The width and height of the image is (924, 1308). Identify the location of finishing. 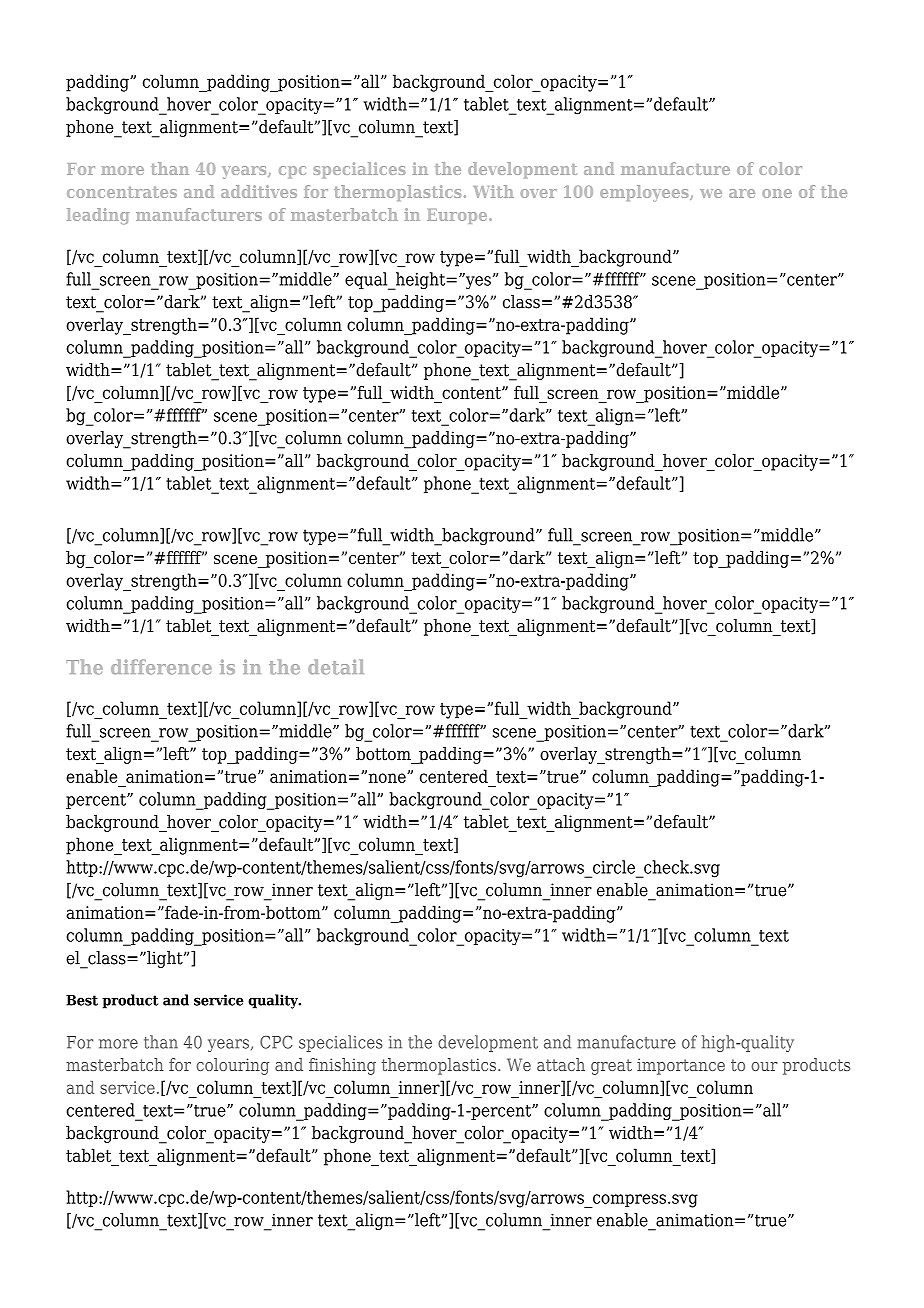
(342, 1066).
